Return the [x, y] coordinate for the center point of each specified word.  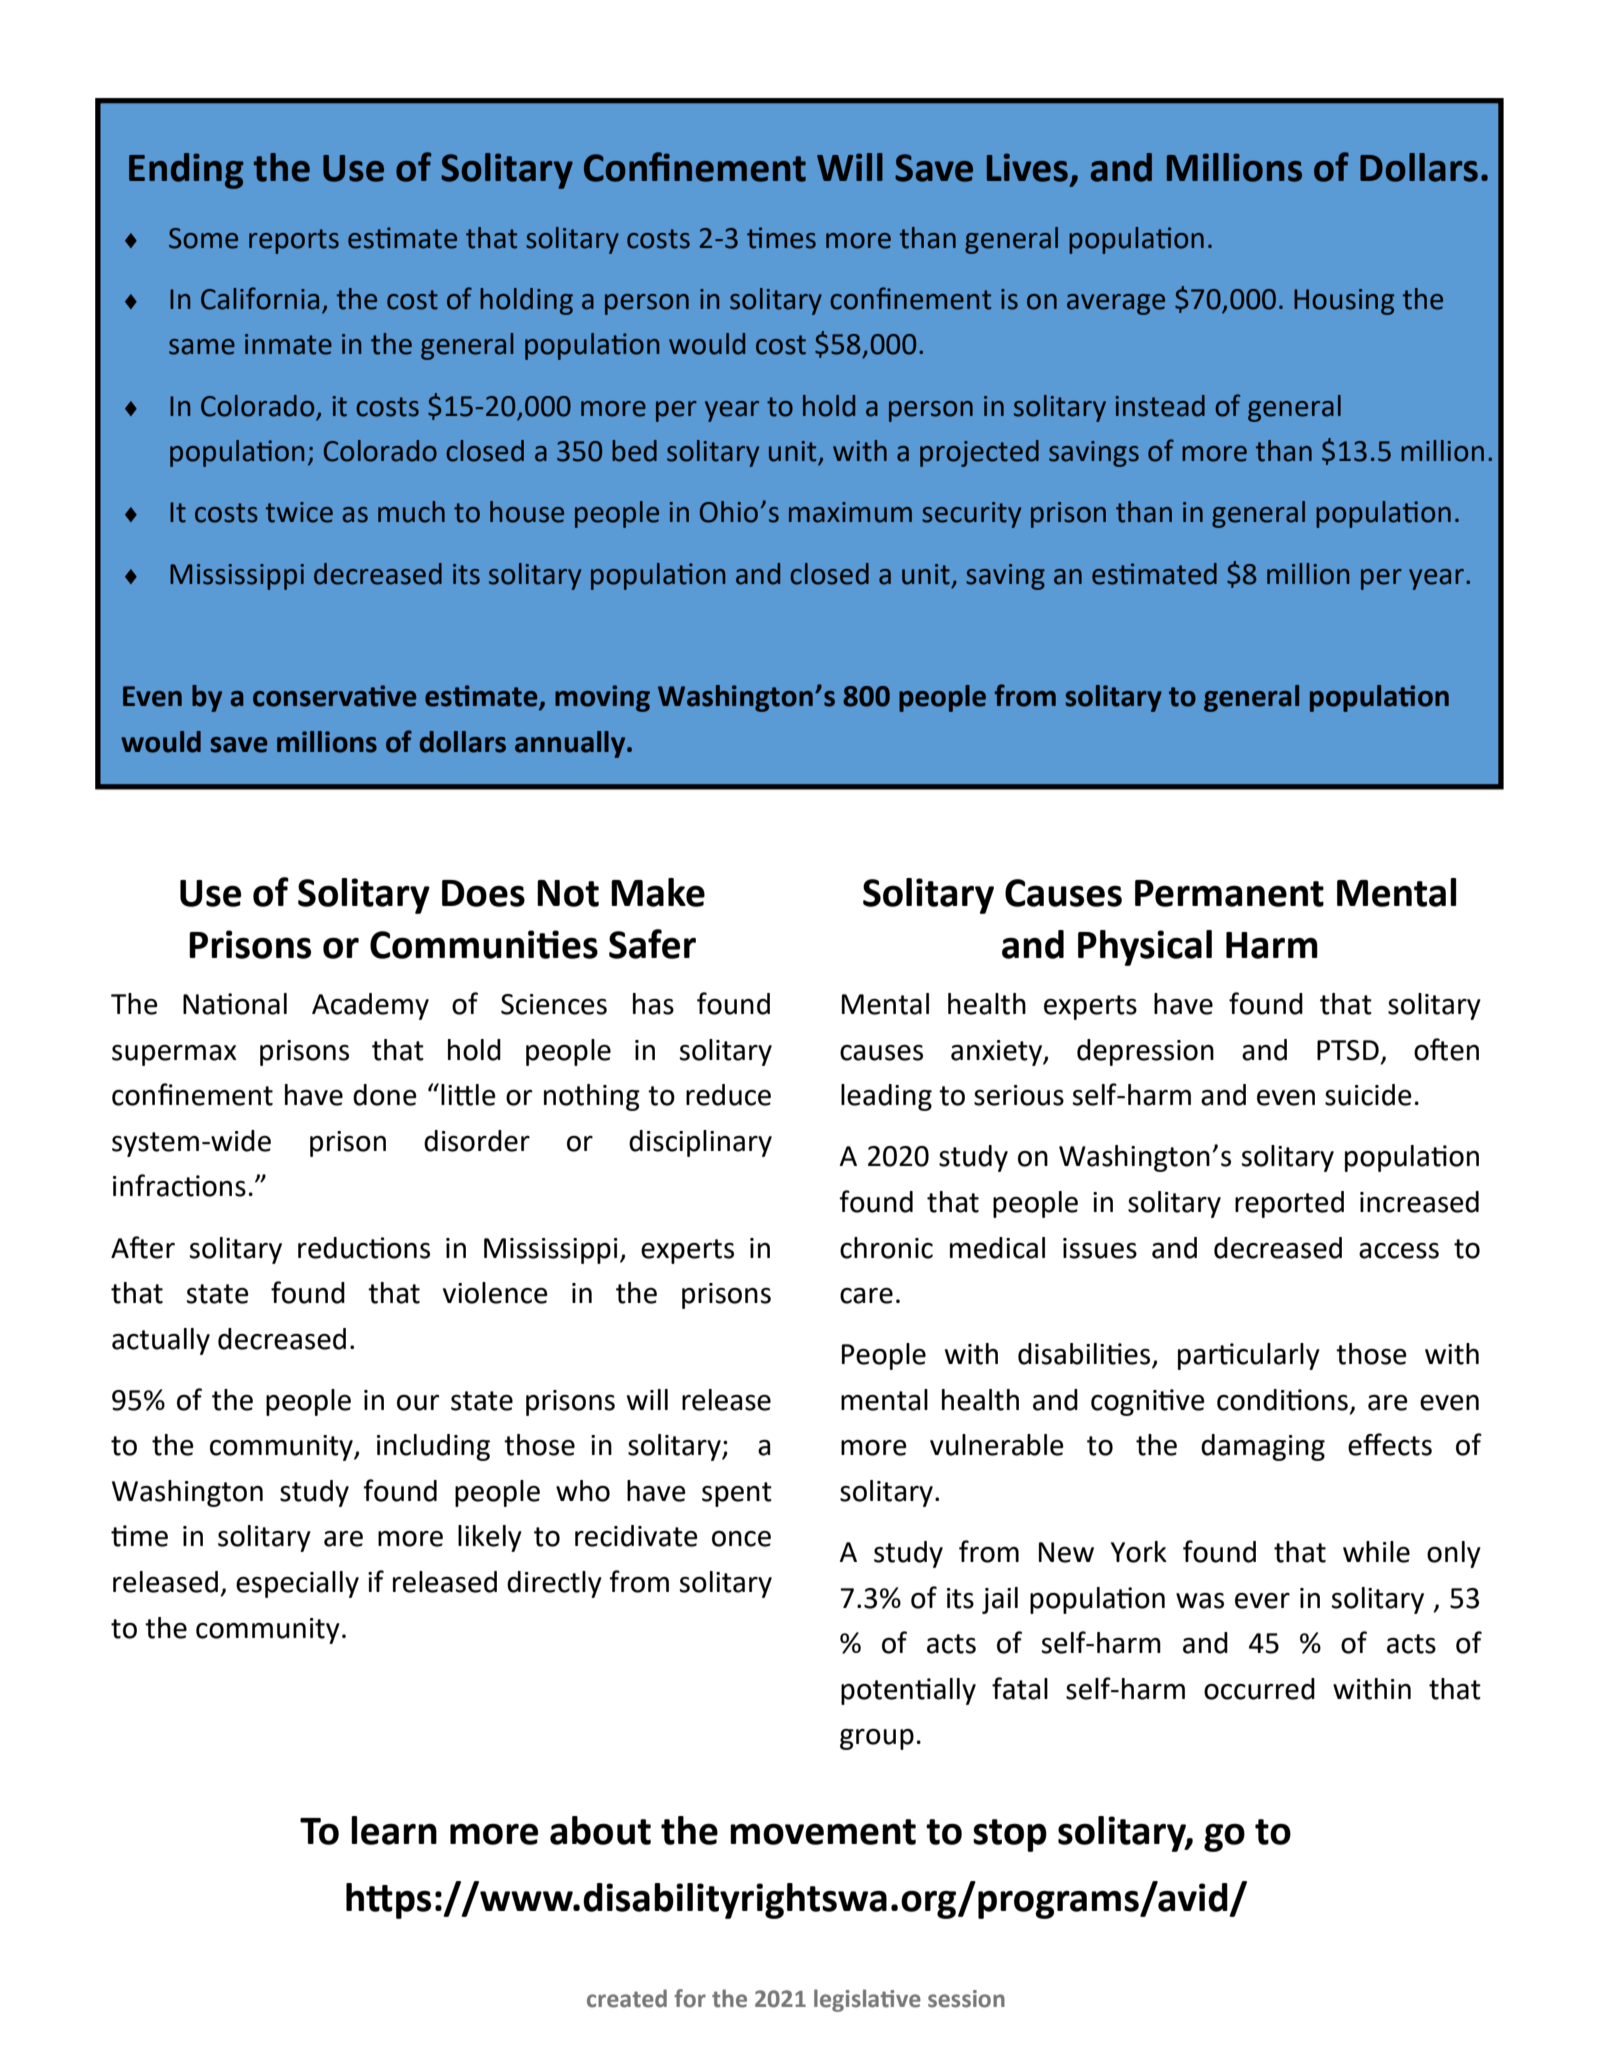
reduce [728, 1095]
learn [394, 1830]
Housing [1344, 302]
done [385, 1095]
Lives [1027, 167]
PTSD [1348, 1050]
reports [294, 241]
